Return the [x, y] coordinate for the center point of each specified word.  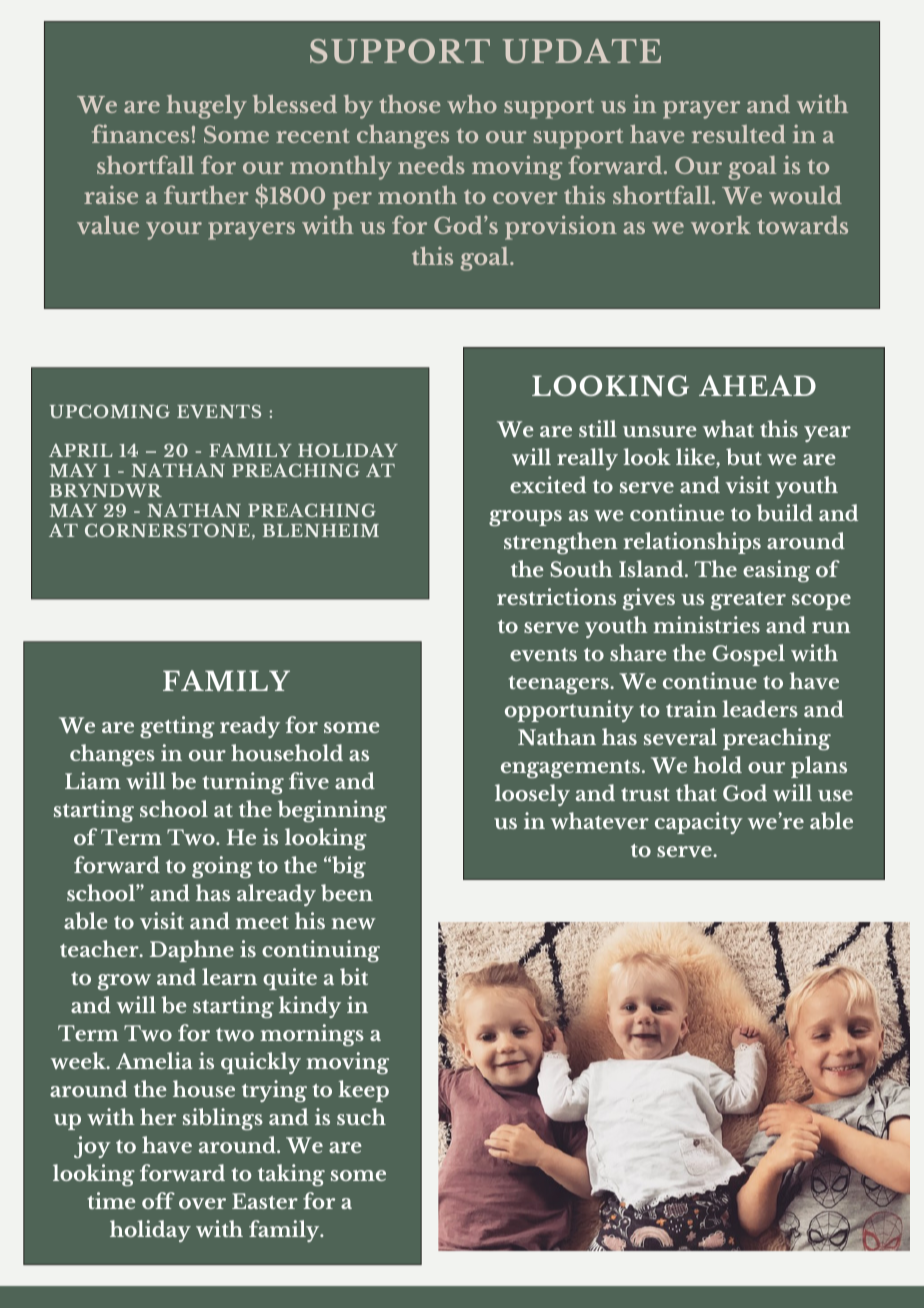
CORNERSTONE [167, 530]
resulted [739, 134]
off [158, 1200]
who [472, 104]
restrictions [556, 596]
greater [748, 601]
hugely [207, 107]
